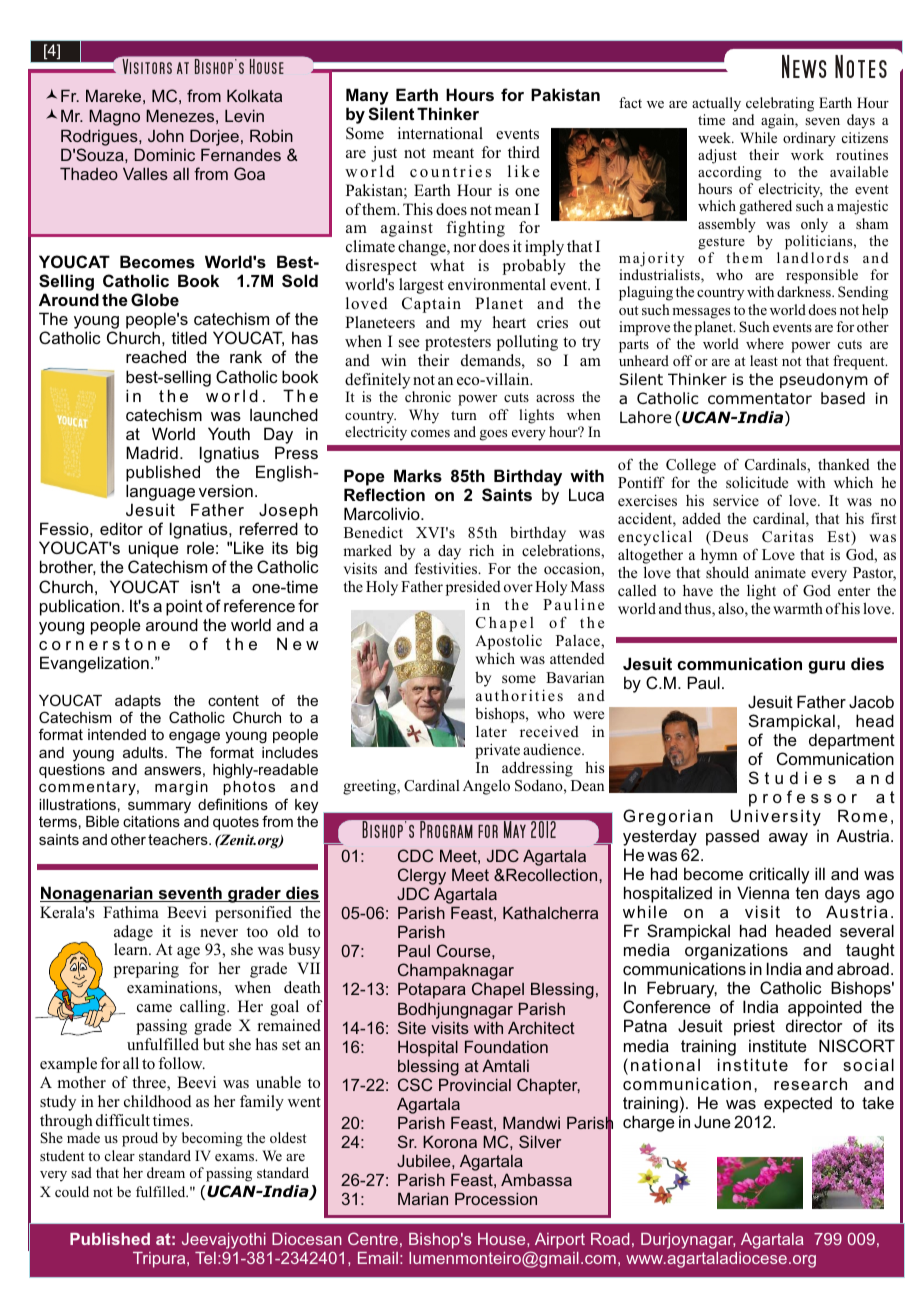 This document has height=1308, width=924. I want to click on John, so click(166, 135).
